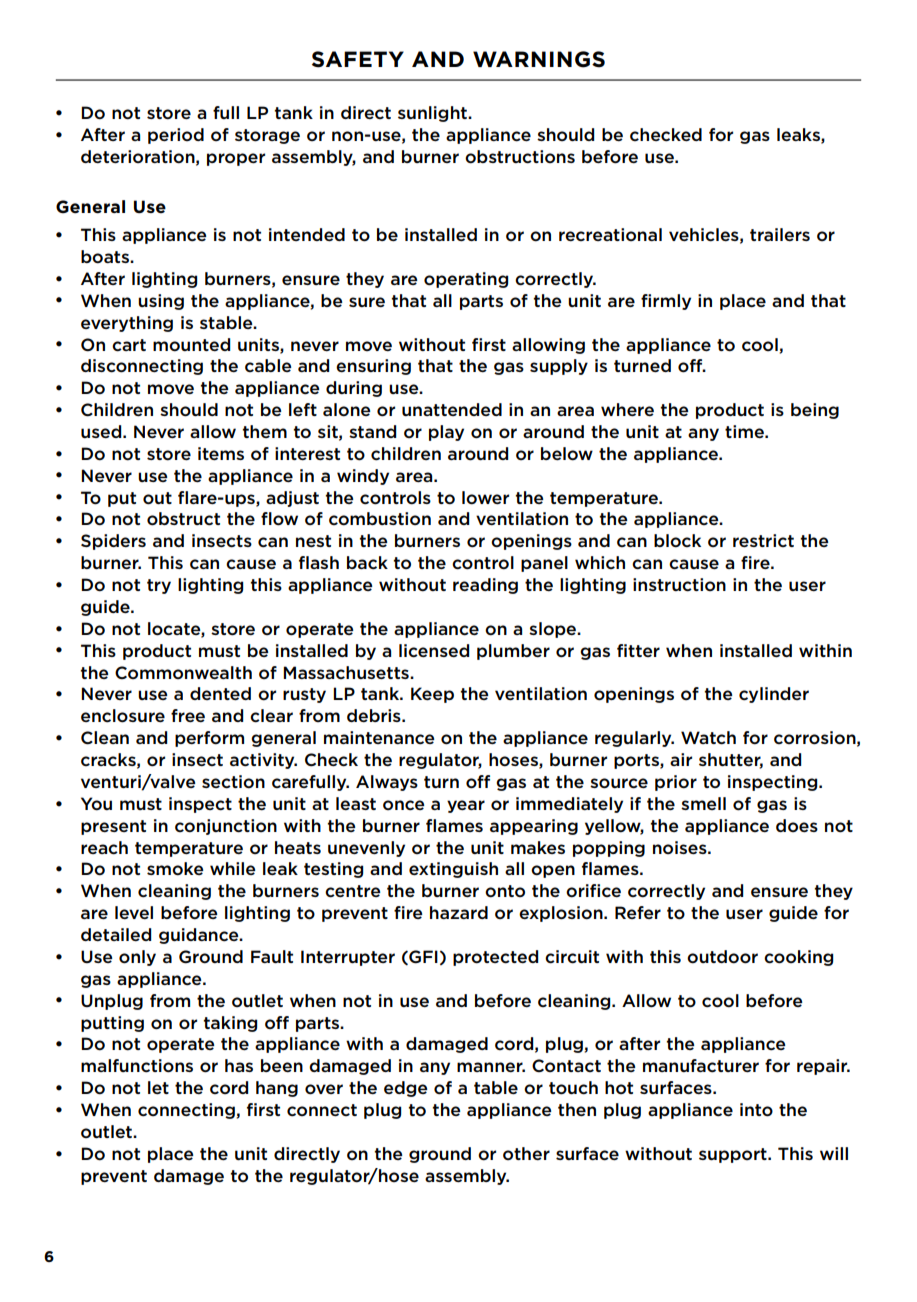  Describe the element at coordinates (233, 782) in the image. I see `section` at that location.
